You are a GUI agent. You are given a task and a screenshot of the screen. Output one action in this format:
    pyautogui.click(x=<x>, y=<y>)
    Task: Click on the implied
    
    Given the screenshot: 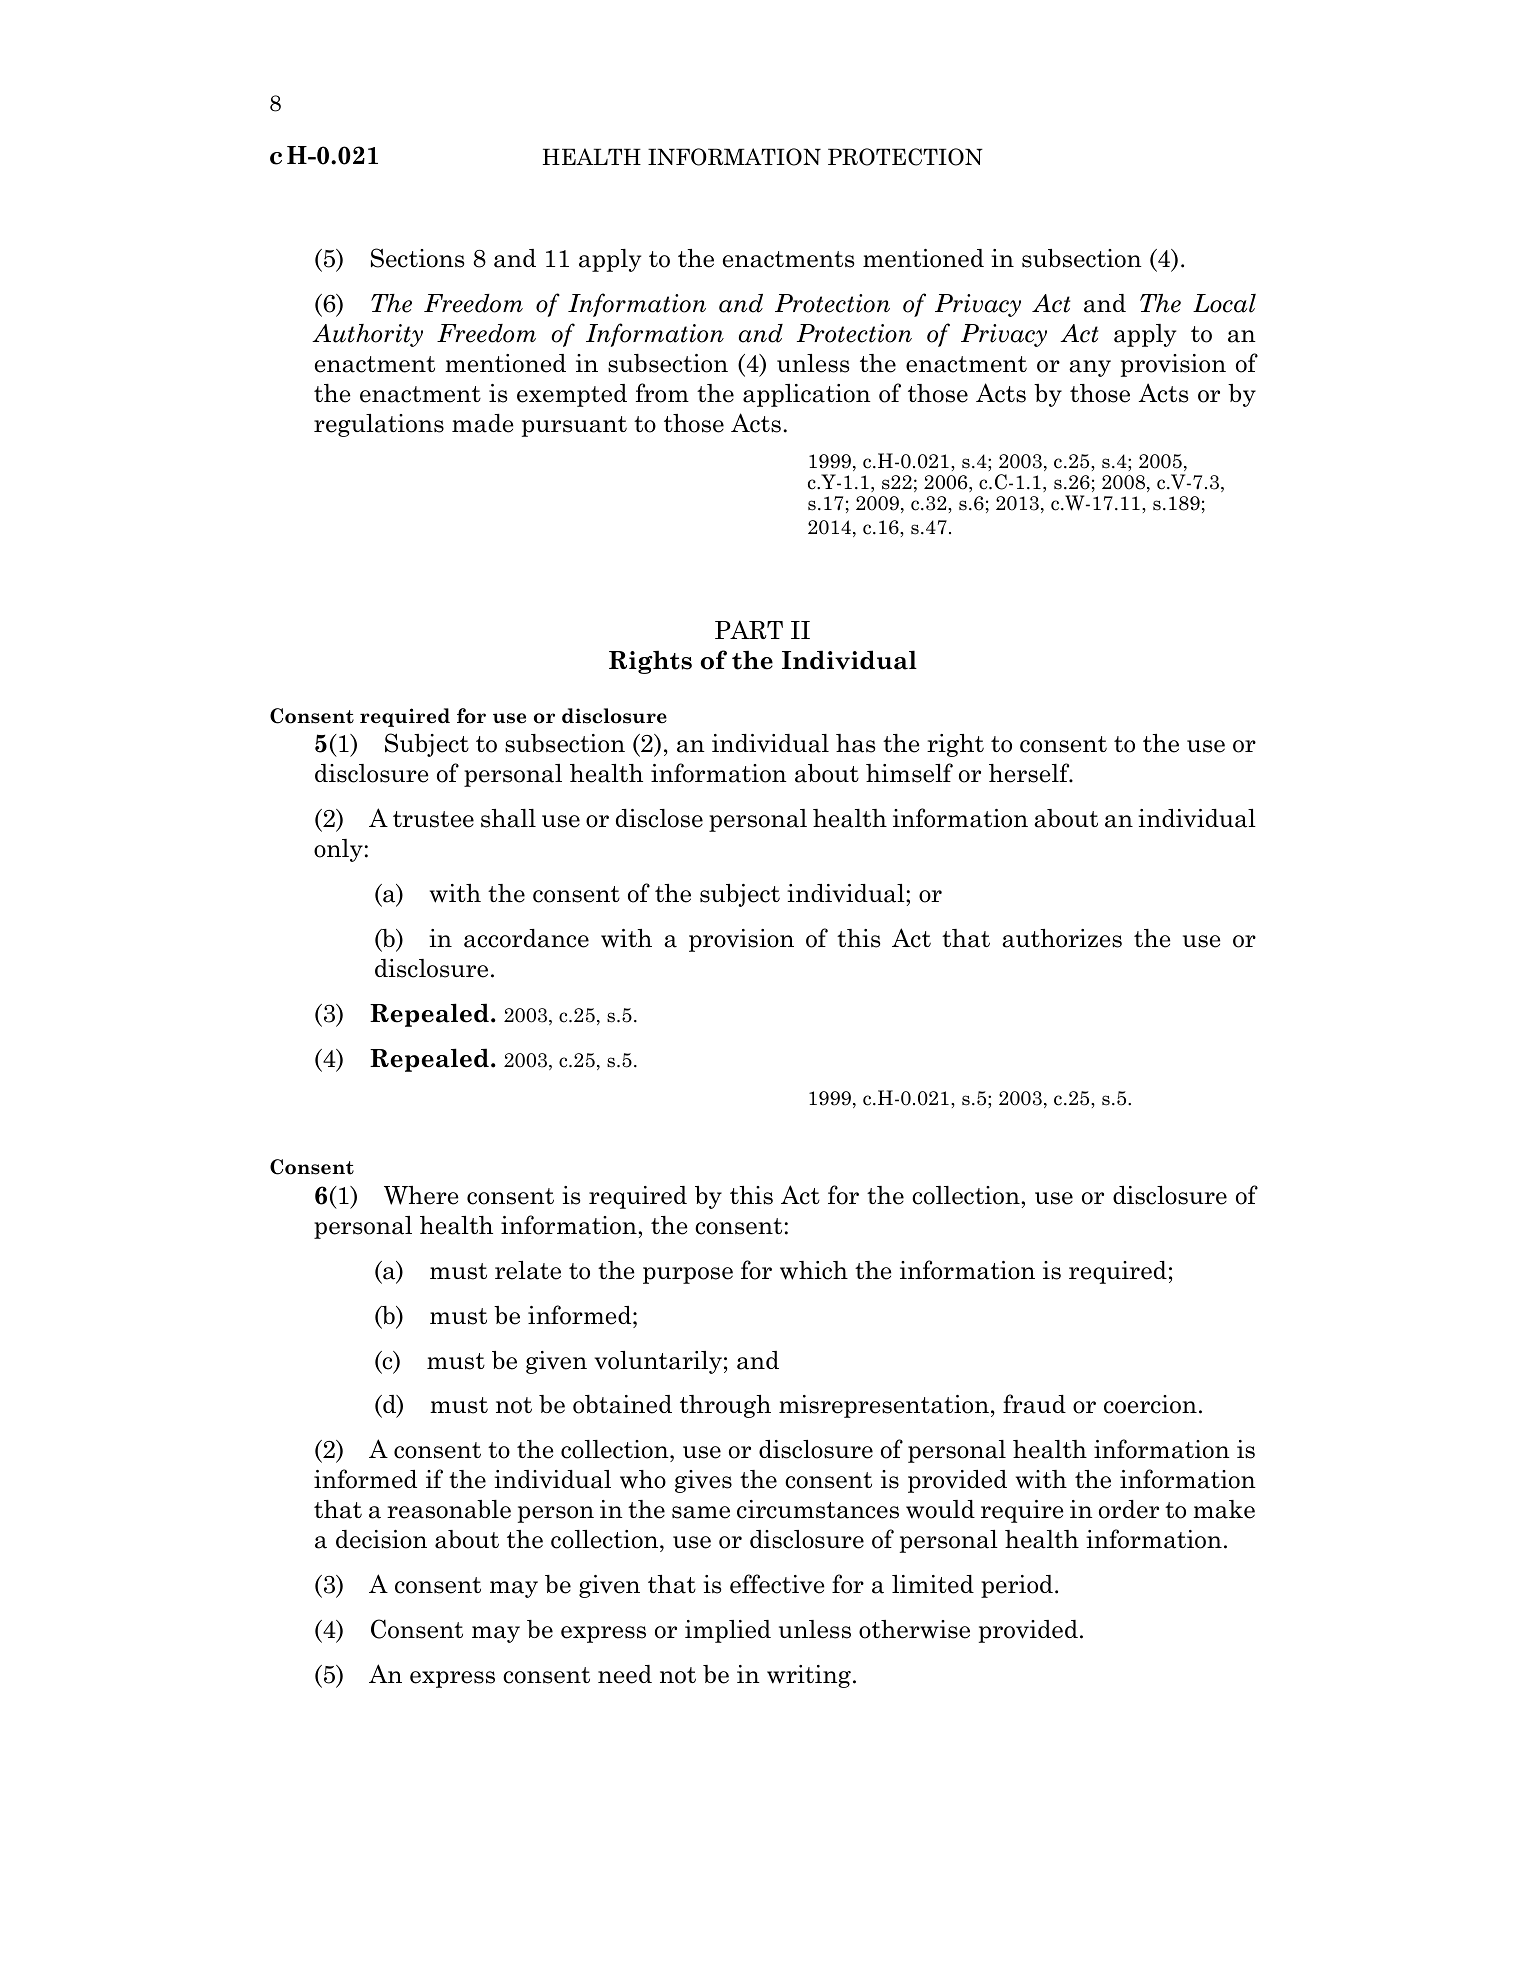 What is the action you would take?
    pyautogui.click(x=728, y=1631)
